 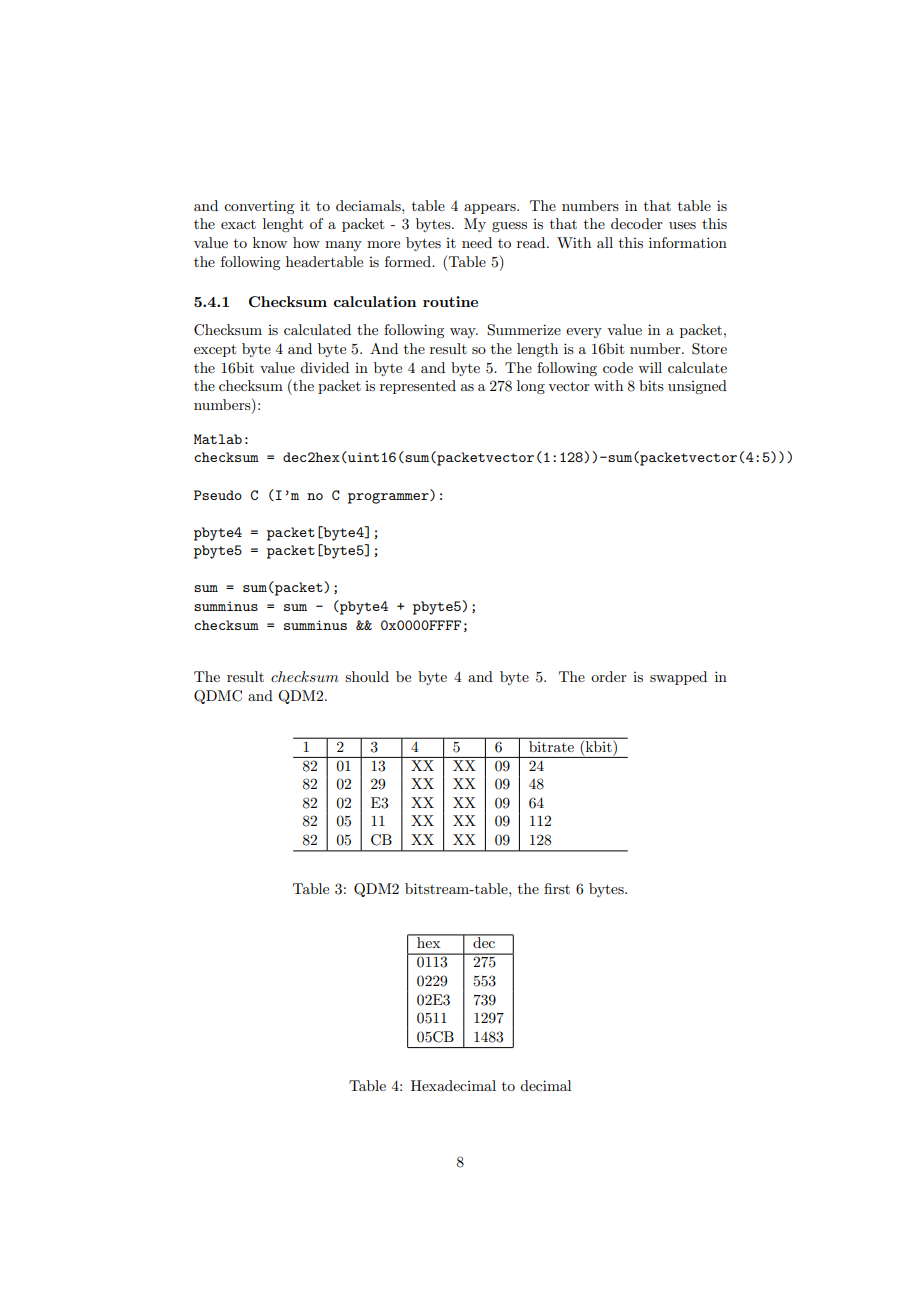 I want to click on lenght, so click(x=283, y=225).
